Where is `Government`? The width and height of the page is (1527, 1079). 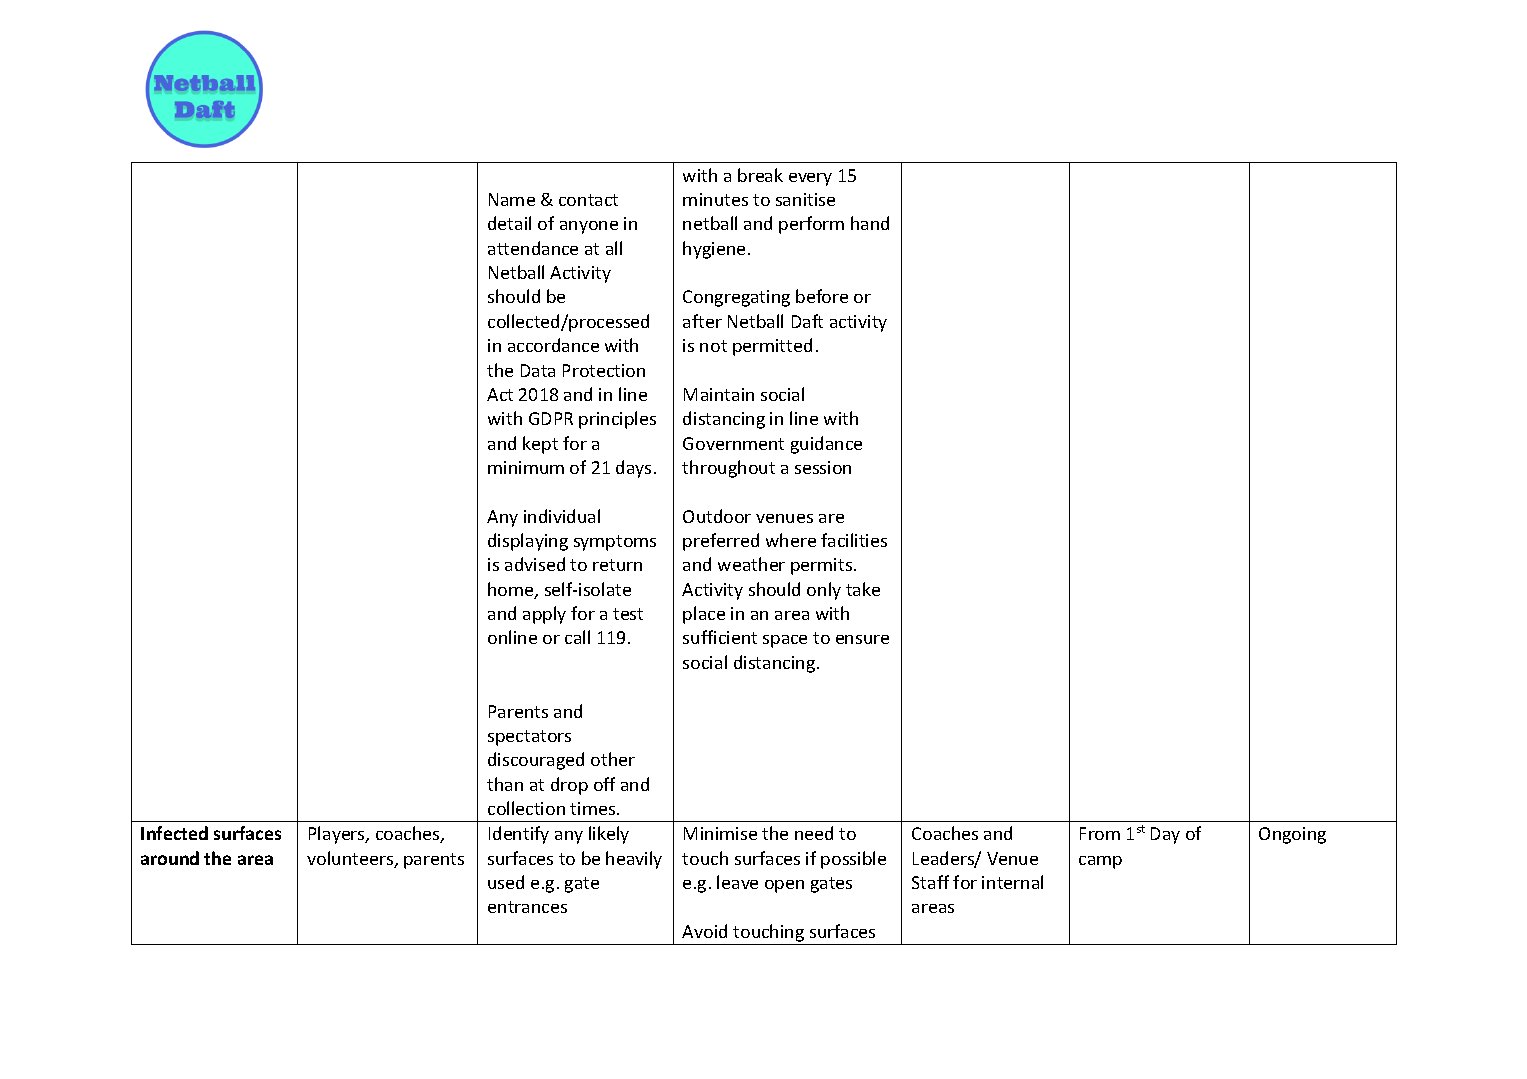
Government is located at coordinates (733, 443).
